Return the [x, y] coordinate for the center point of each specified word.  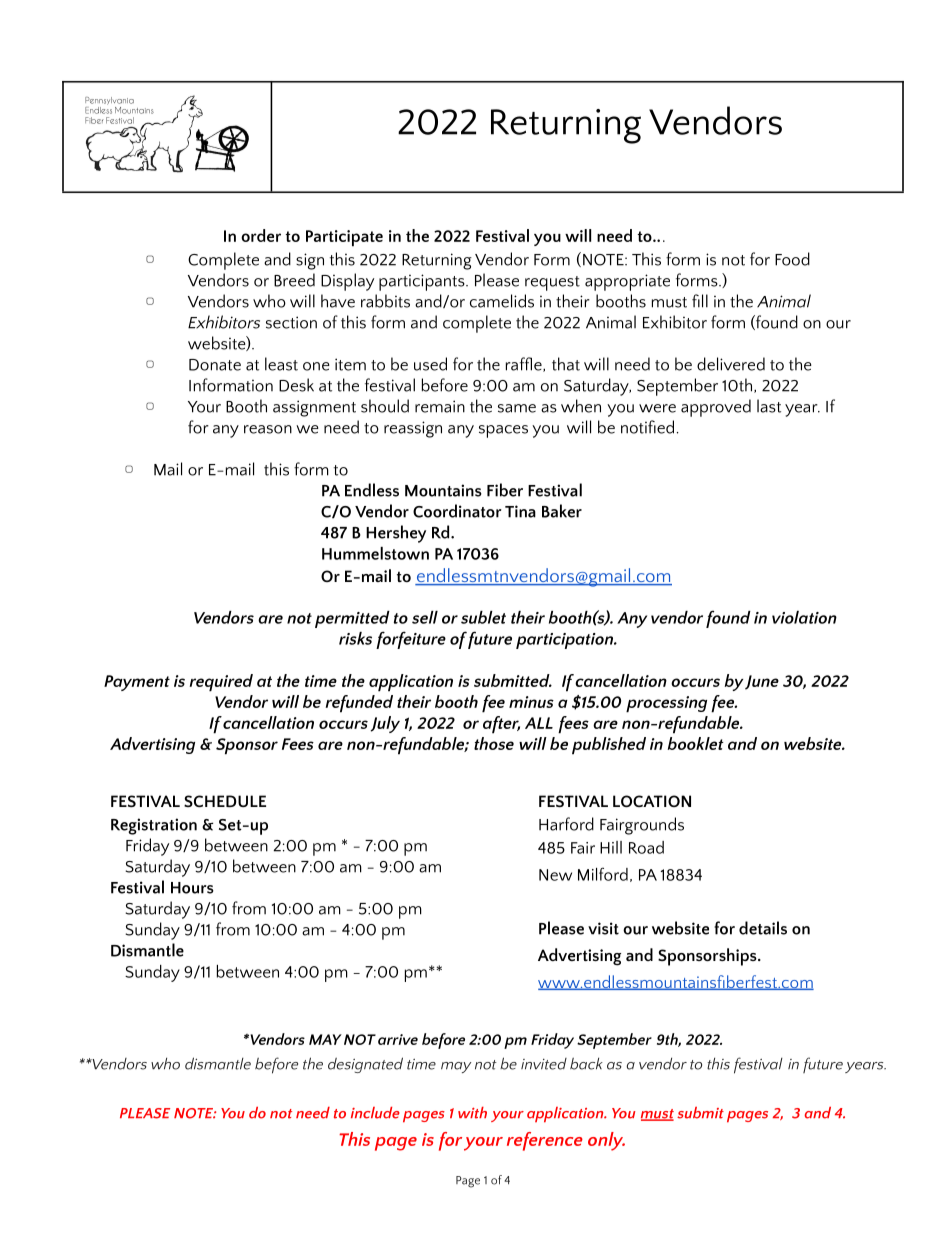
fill [700, 301]
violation [804, 617]
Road [646, 847]
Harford [566, 824]
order [261, 235]
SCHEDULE [225, 801]
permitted [352, 619]
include [375, 1113]
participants [423, 282]
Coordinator [457, 511]
